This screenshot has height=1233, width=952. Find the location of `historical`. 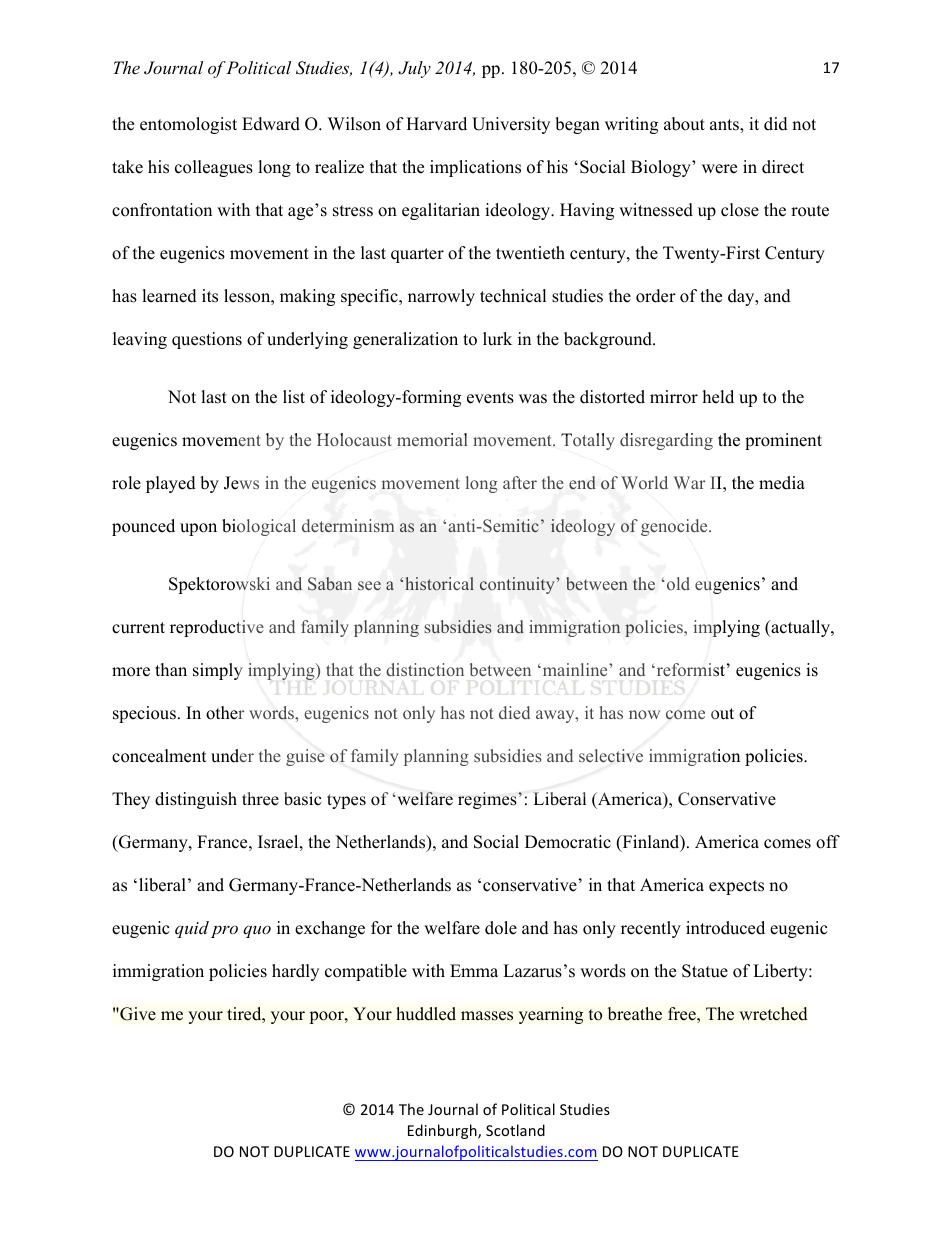

historical is located at coordinates (439, 583).
